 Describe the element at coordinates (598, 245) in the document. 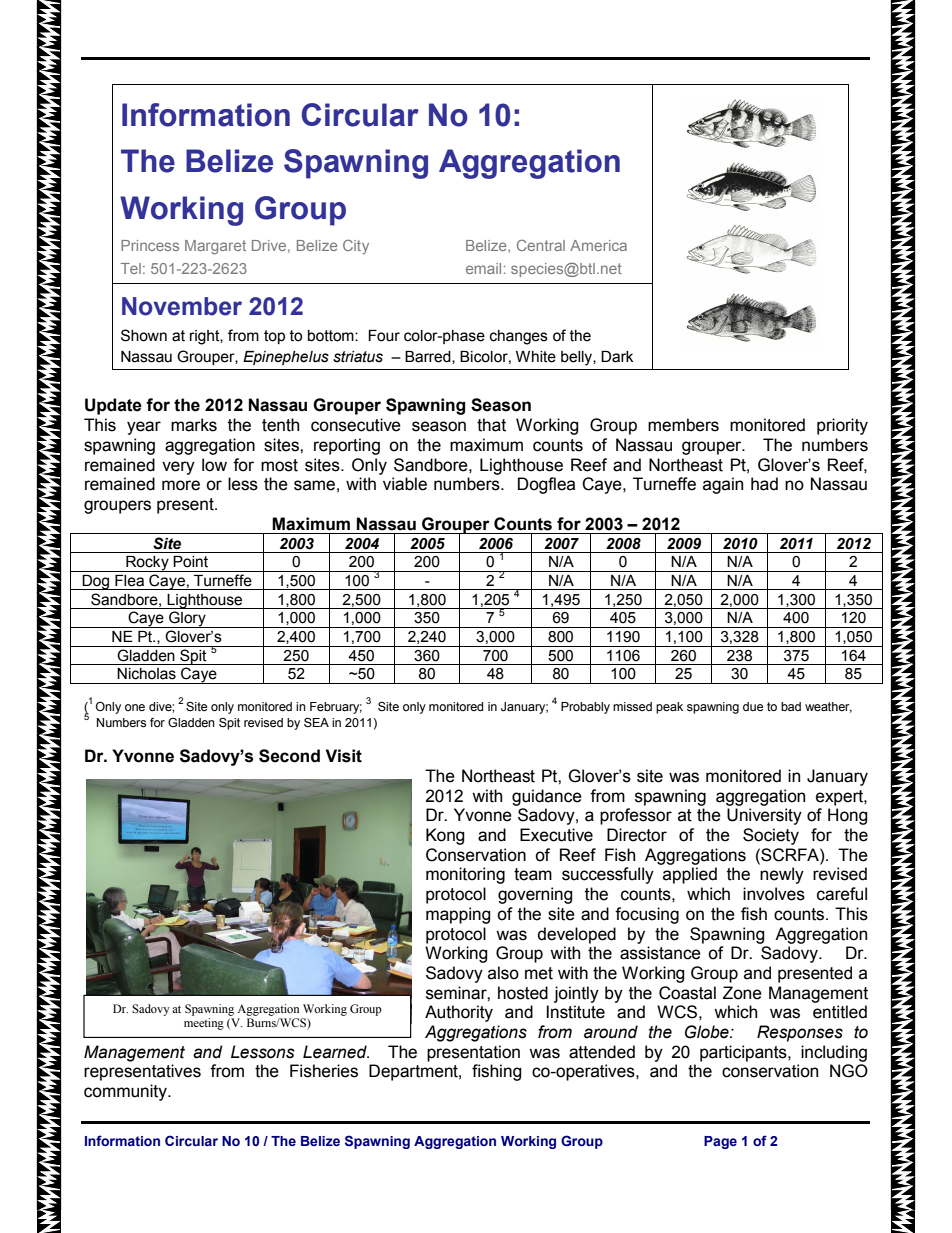

I see `America` at that location.
